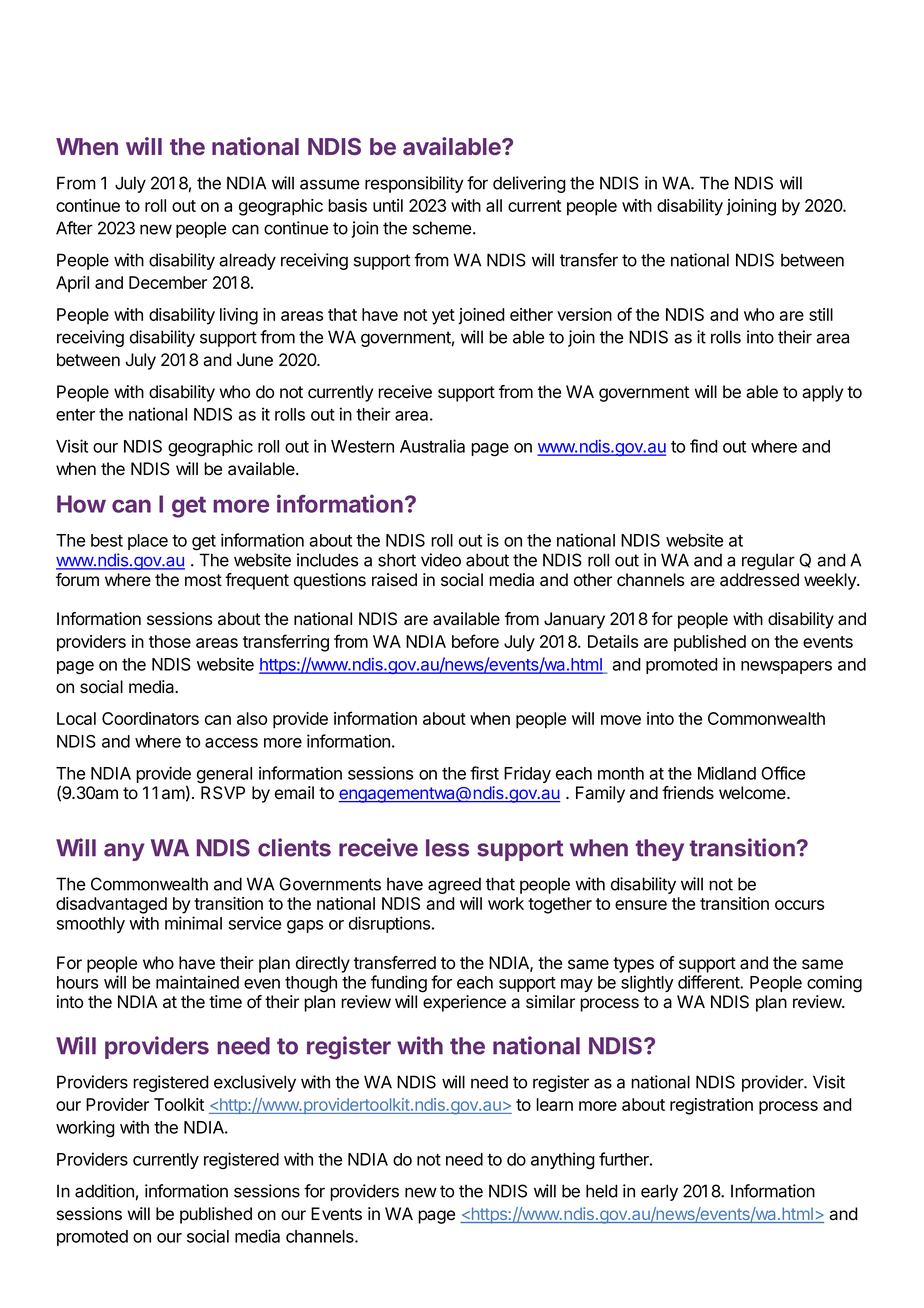  Describe the element at coordinates (74, 228) in the page. I see `After` at that location.
